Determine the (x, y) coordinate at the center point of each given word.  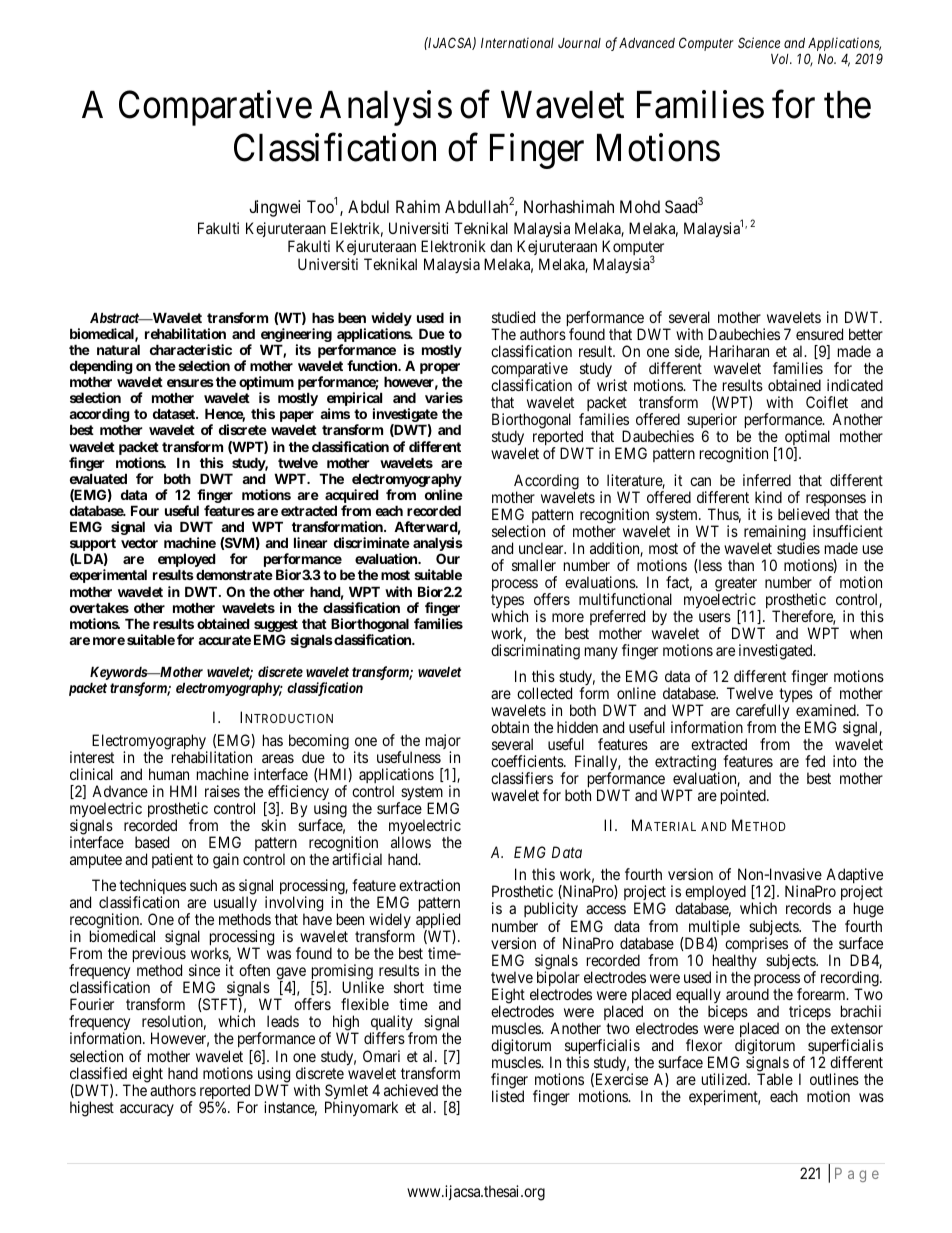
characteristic (191, 349)
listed (508, 1096)
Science (759, 42)
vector (139, 543)
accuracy (147, 1110)
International (517, 42)
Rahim (418, 206)
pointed (744, 796)
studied (513, 317)
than (741, 565)
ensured (819, 334)
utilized (725, 1079)
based (152, 842)
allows (411, 842)
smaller (534, 565)
